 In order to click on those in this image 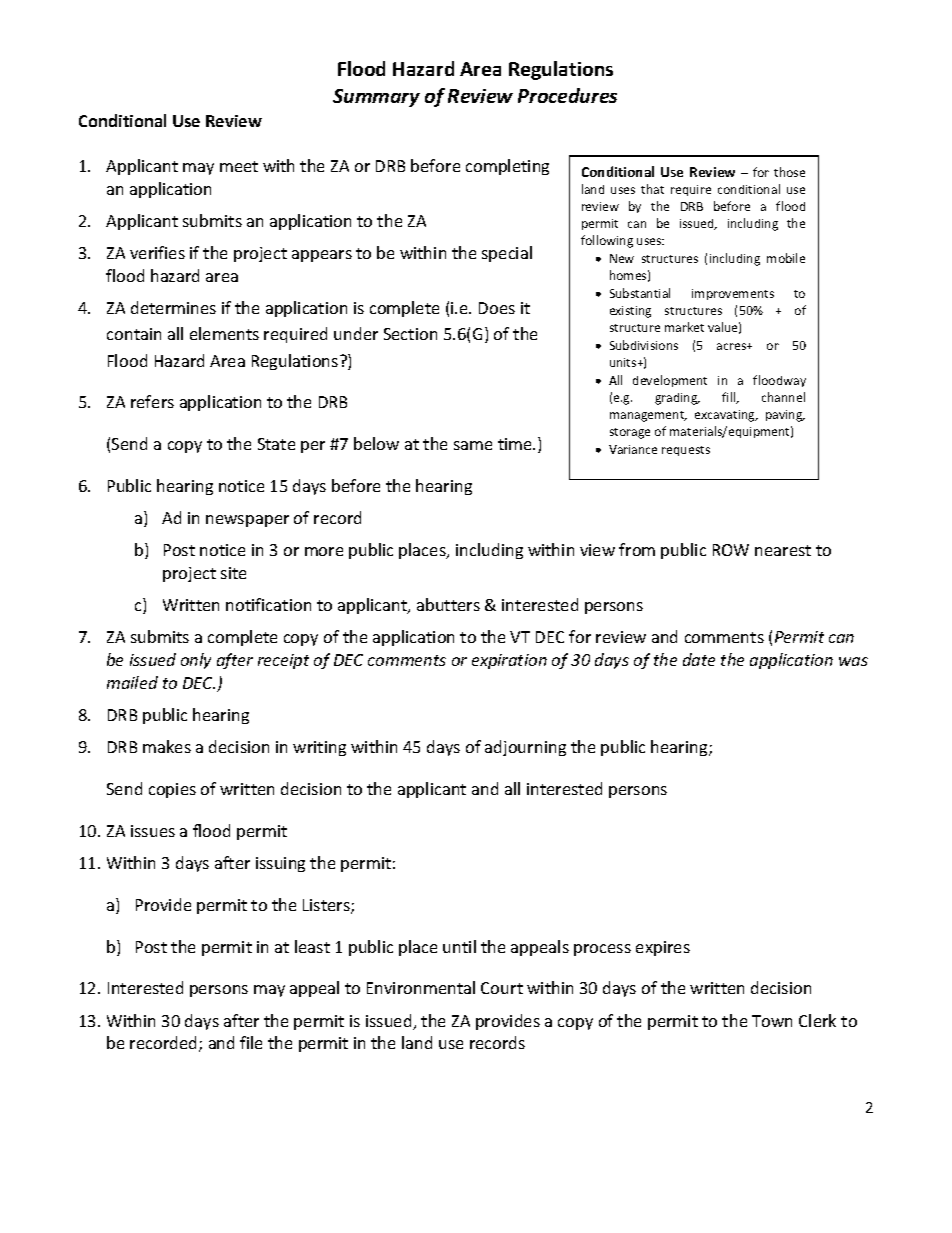, I will do `click(789, 172)`.
